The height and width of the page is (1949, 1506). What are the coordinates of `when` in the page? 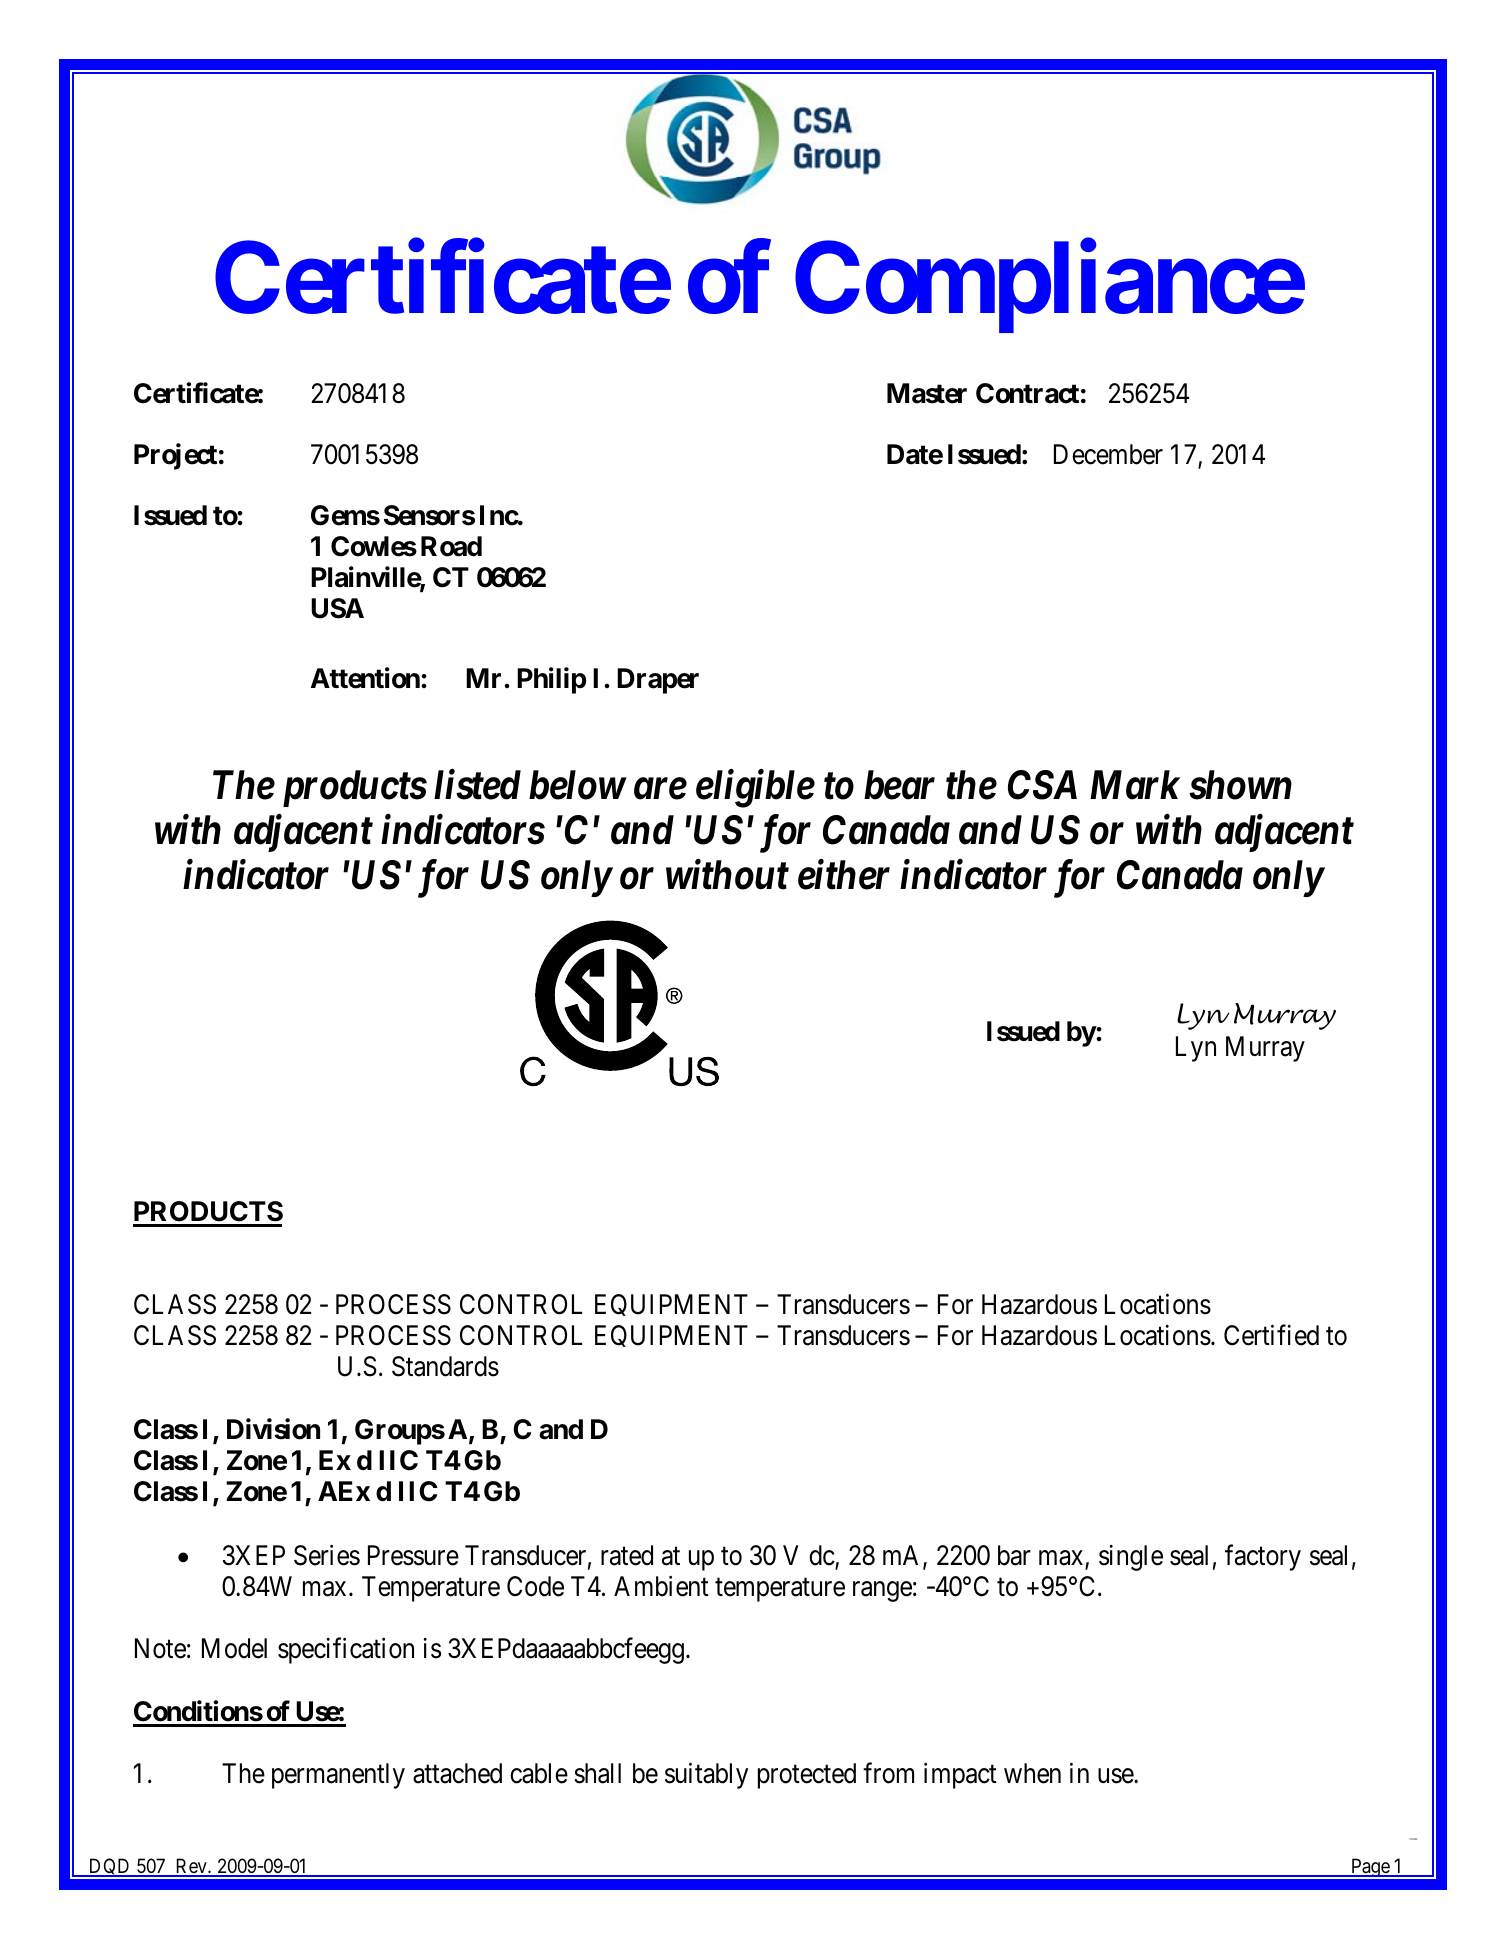 It's located at (1032, 1773).
